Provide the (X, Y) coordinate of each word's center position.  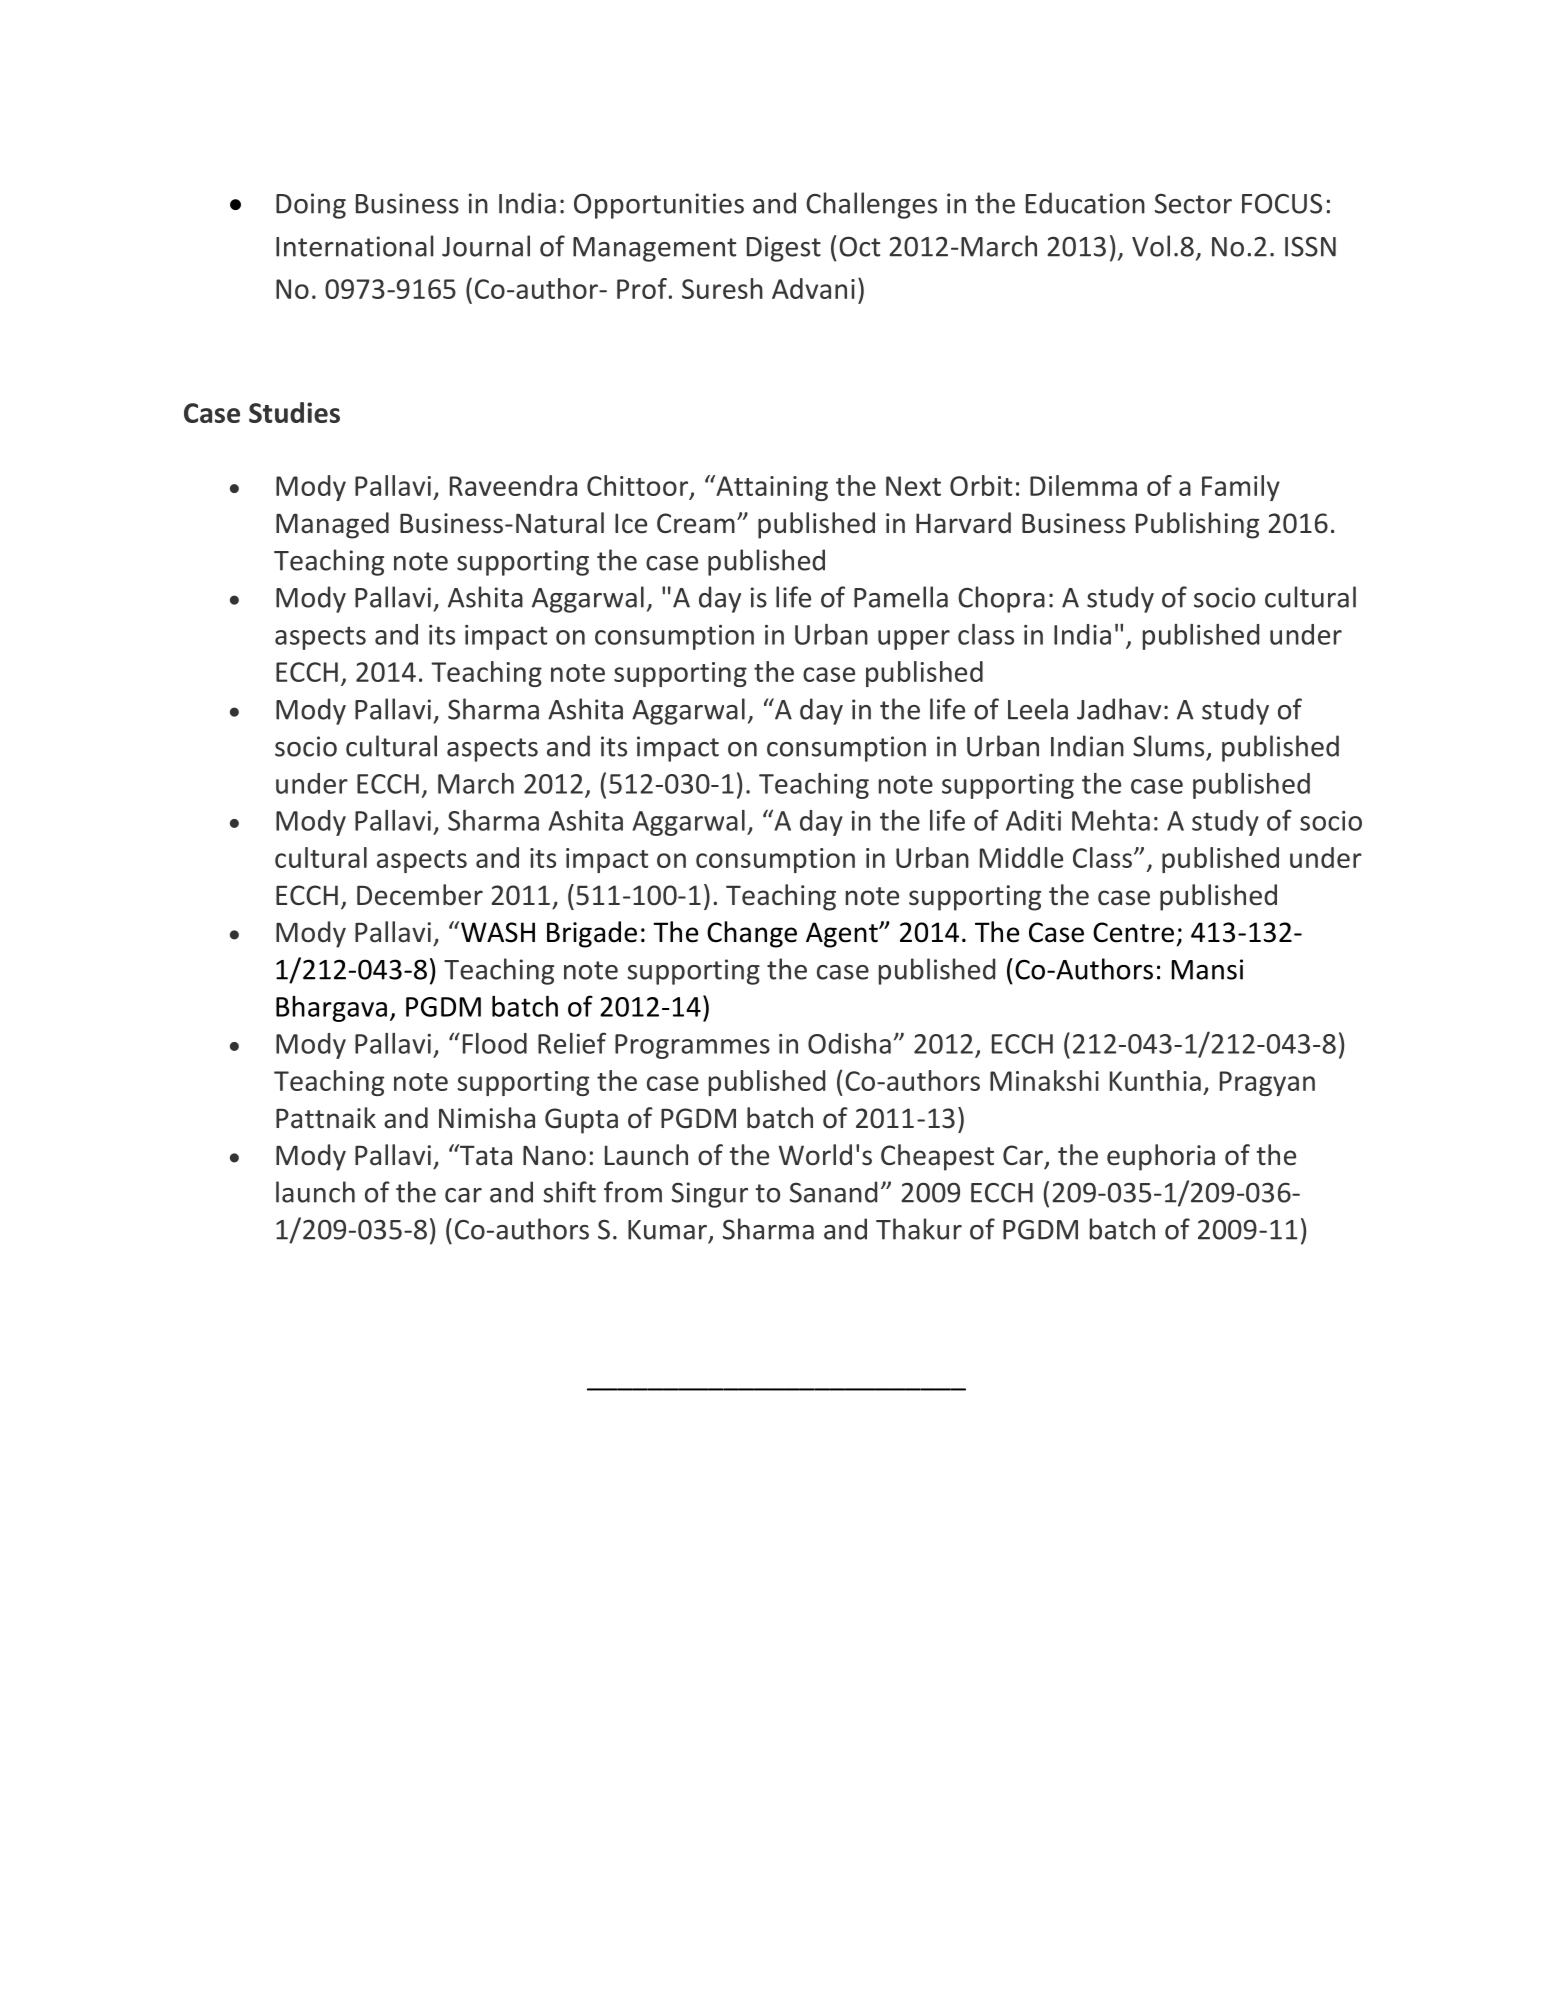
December (420, 895)
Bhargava (331, 1009)
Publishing (1197, 525)
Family (1241, 488)
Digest (784, 249)
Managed (332, 525)
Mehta (1111, 820)
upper (914, 640)
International (354, 246)
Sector (1193, 203)
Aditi (1033, 820)
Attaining (771, 488)
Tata (485, 1155)
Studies (294, 412)
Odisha (849, 1043)
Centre (1133, 932)
